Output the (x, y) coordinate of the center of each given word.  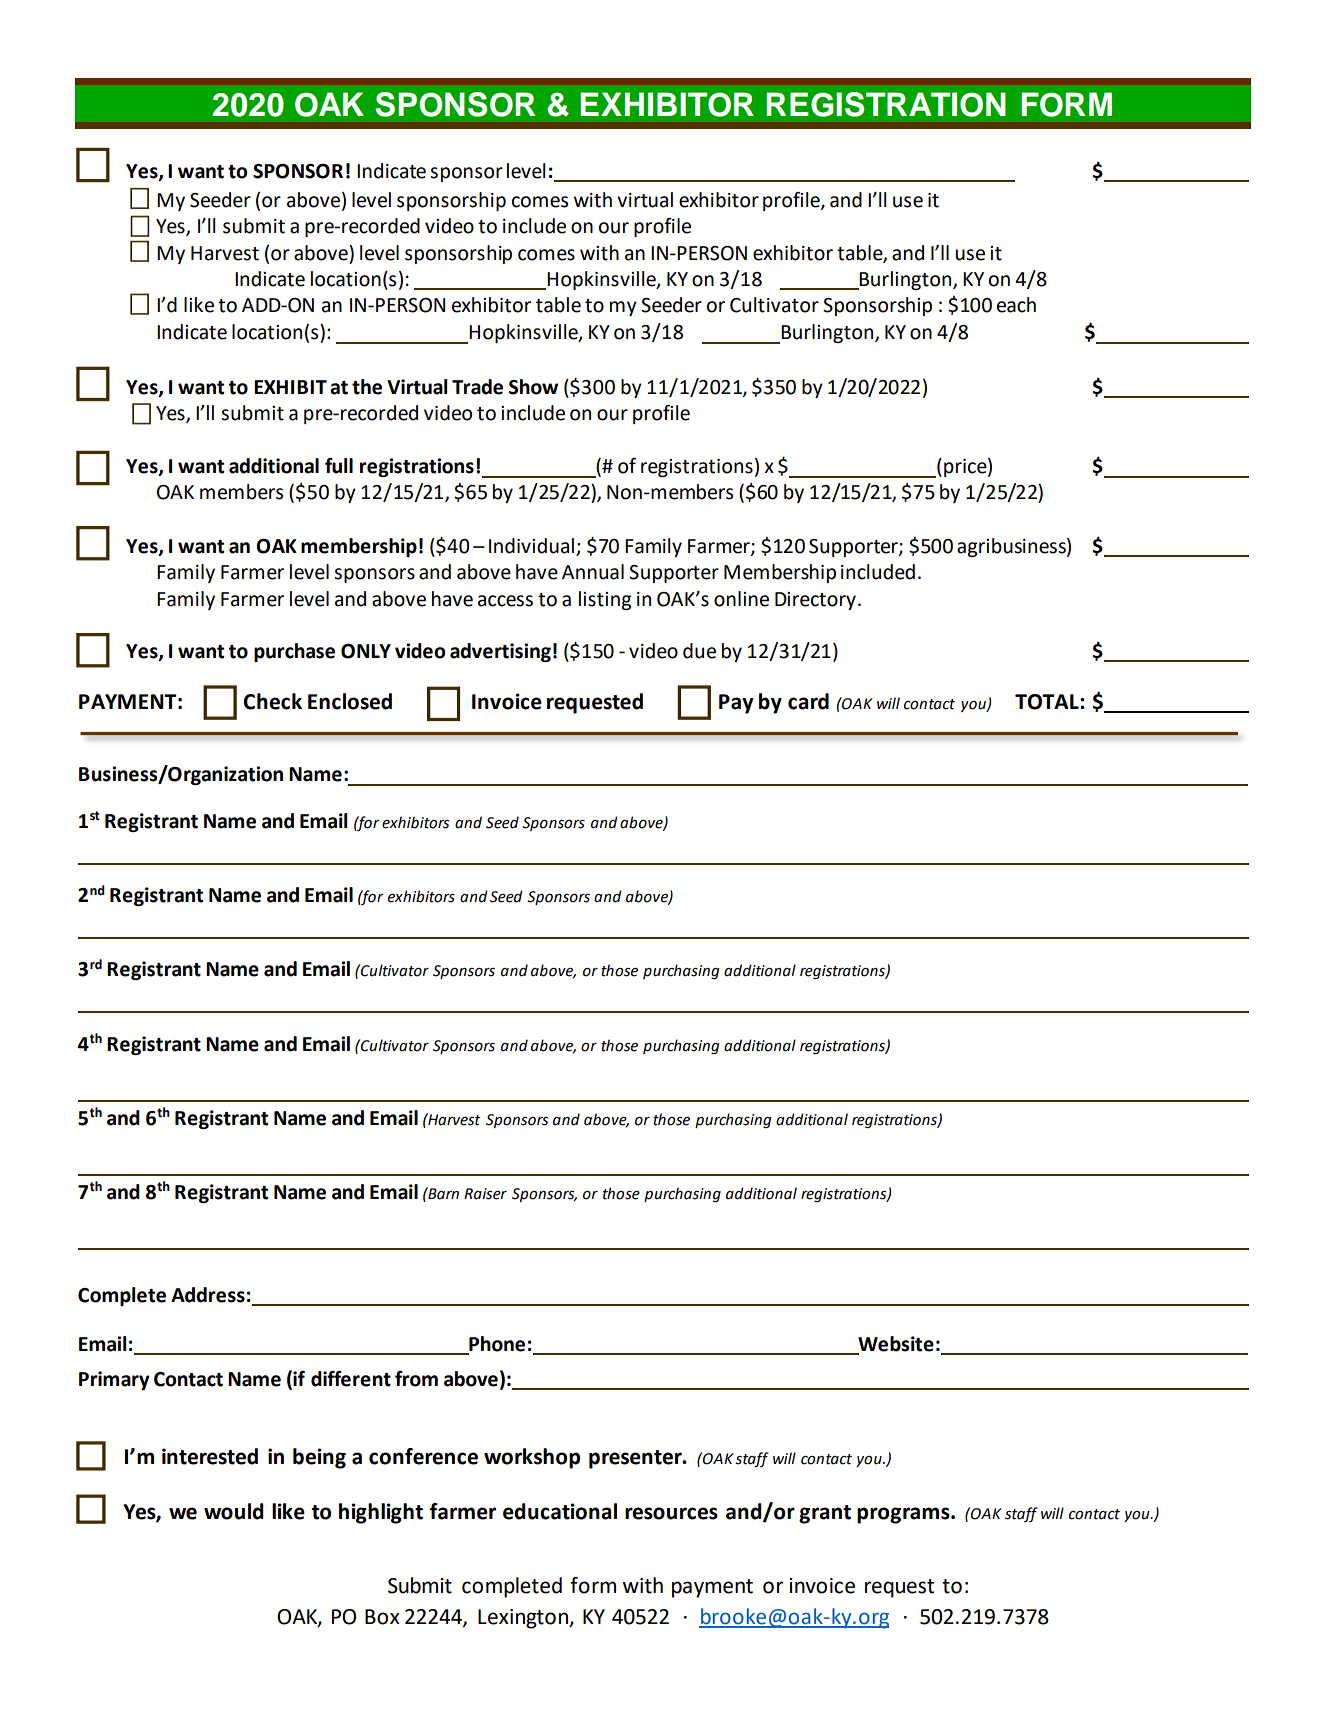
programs (904, 1515)
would (234, 1511)
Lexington (524, 1619)
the (367, 387)
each (1016, 305)
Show (533, 387)
